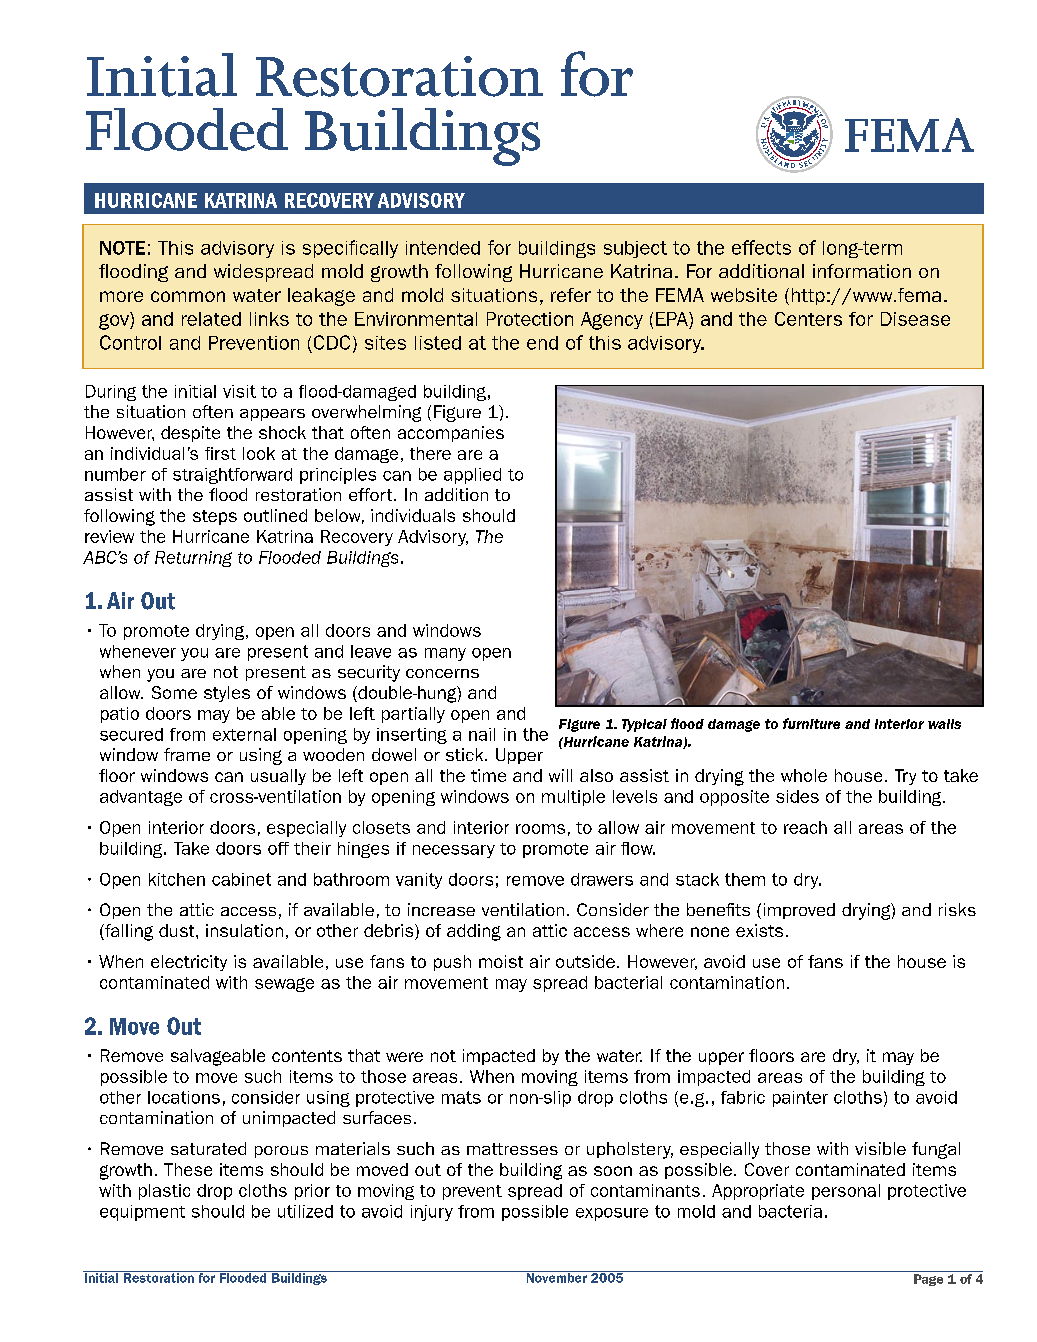 The image size is (1037, 1342). I want to click on adding, so click(474, 932).
